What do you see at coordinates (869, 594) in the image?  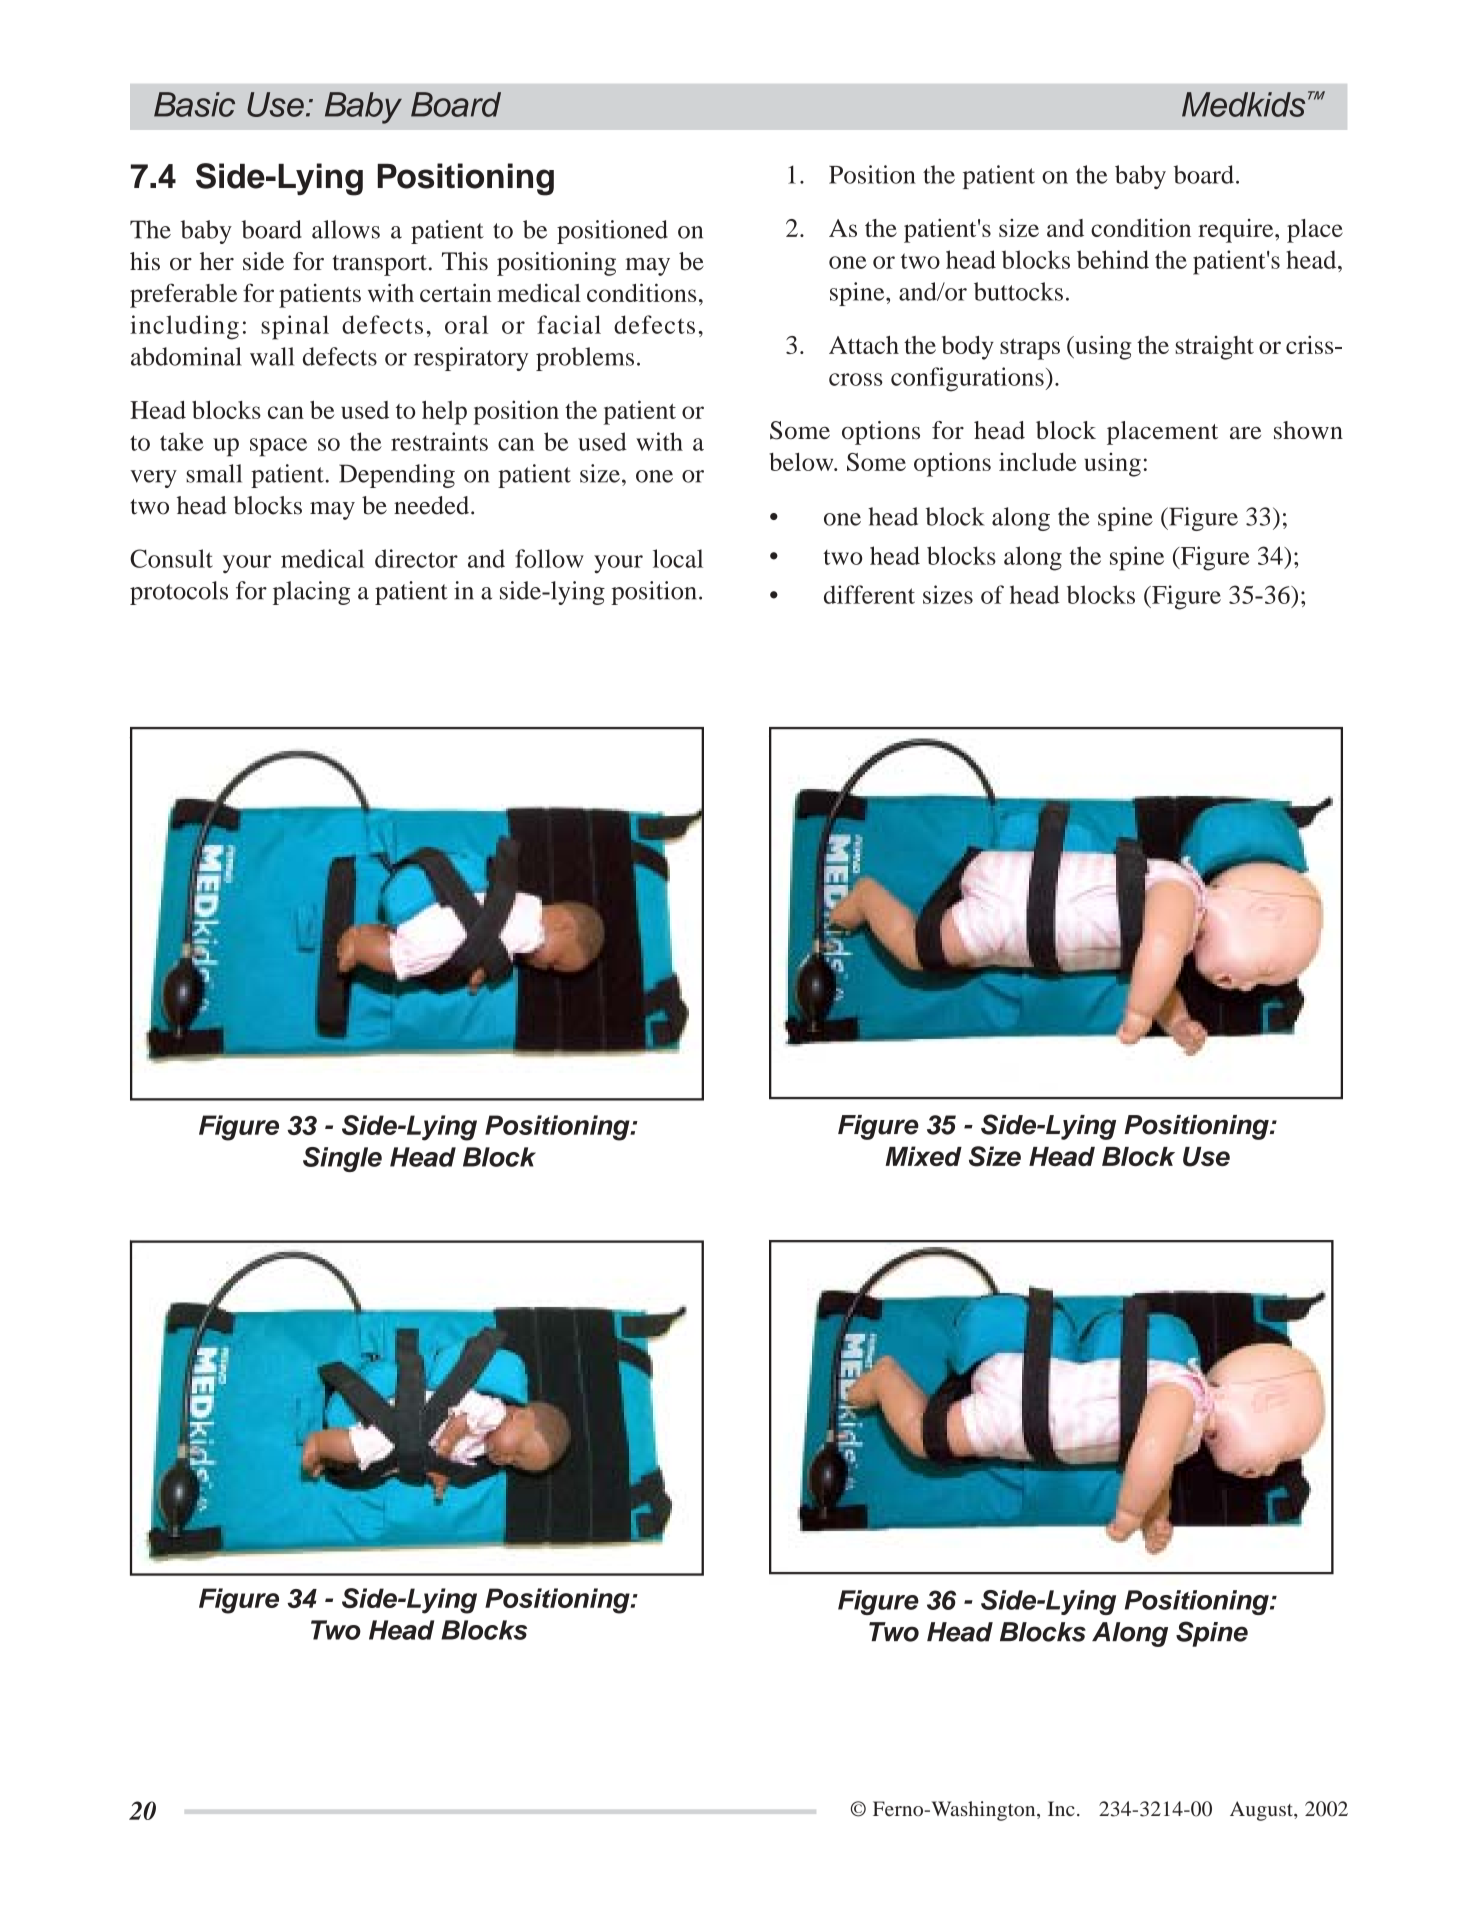 I see `different` at bounding box center [869, 594].
